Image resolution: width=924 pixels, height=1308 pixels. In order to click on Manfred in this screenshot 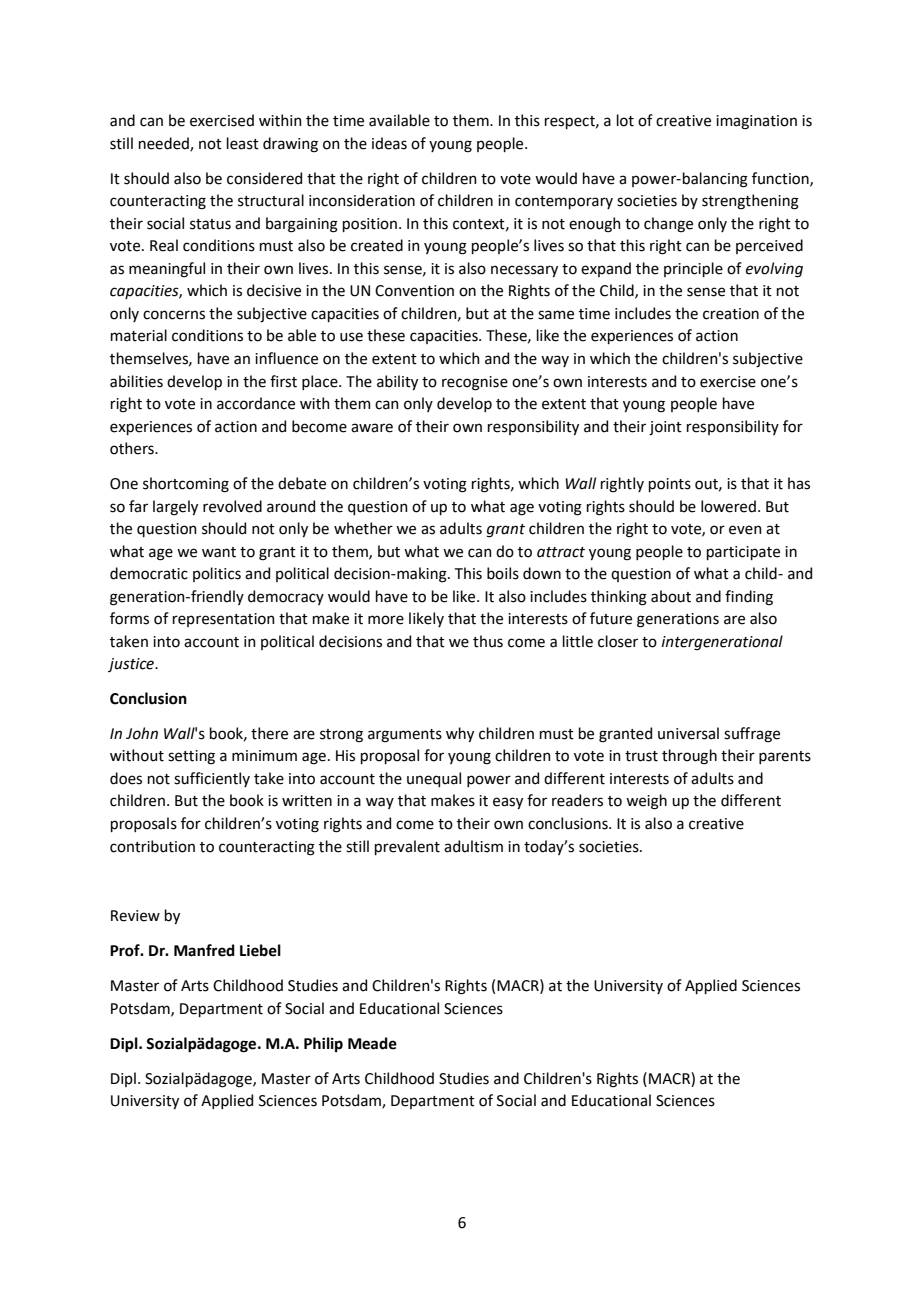, I will do `click(204, 950)`.
